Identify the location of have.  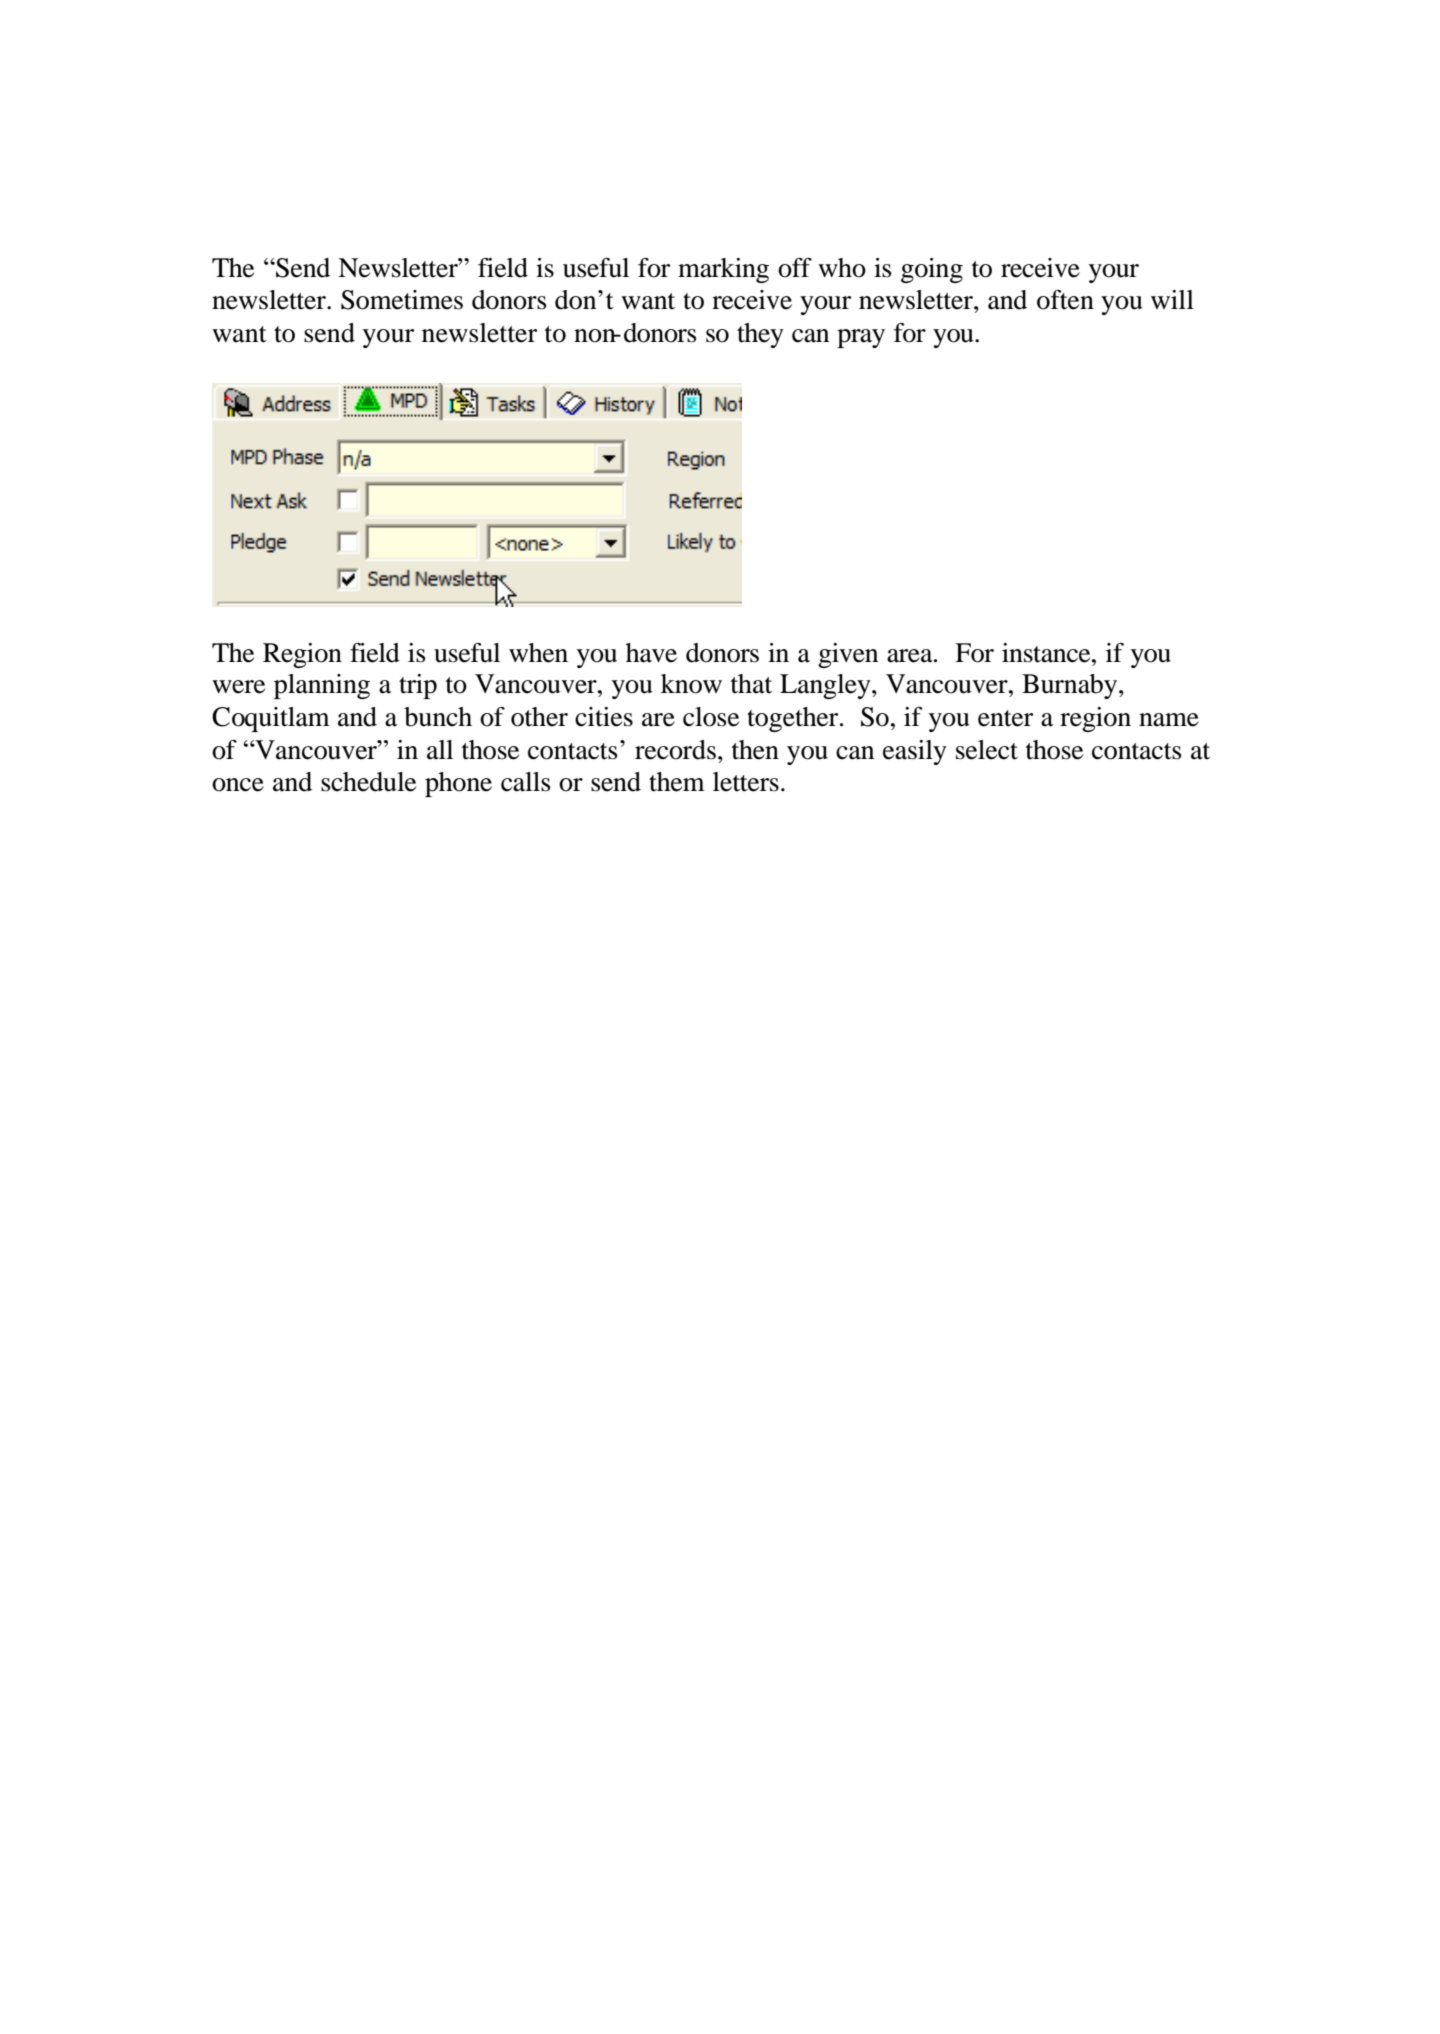
(651, 653).
